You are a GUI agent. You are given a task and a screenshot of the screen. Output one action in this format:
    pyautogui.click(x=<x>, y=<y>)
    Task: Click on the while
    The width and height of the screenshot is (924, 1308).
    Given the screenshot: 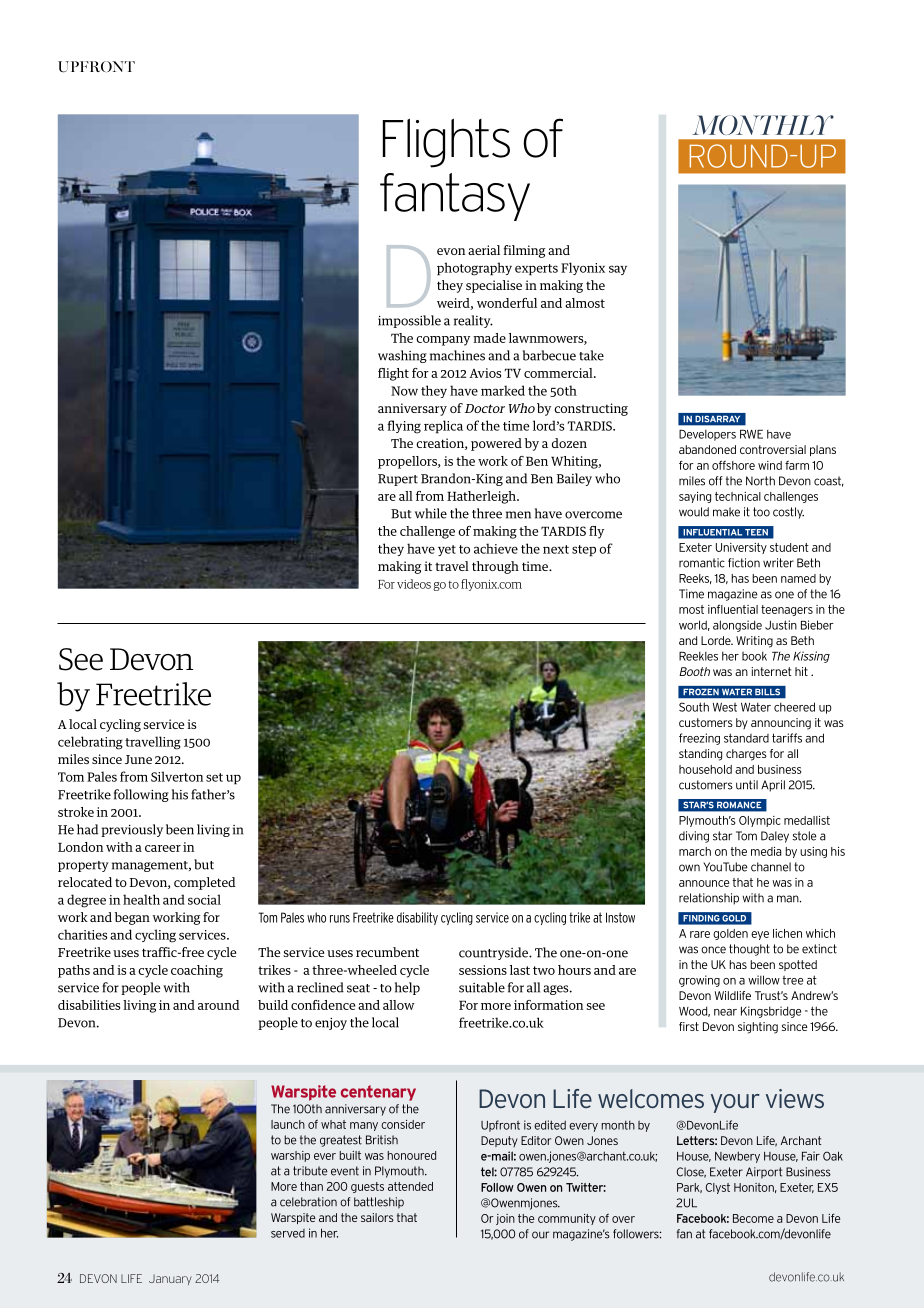 What is the action you would take?
    pyautogui.click(x=431, y=513)
